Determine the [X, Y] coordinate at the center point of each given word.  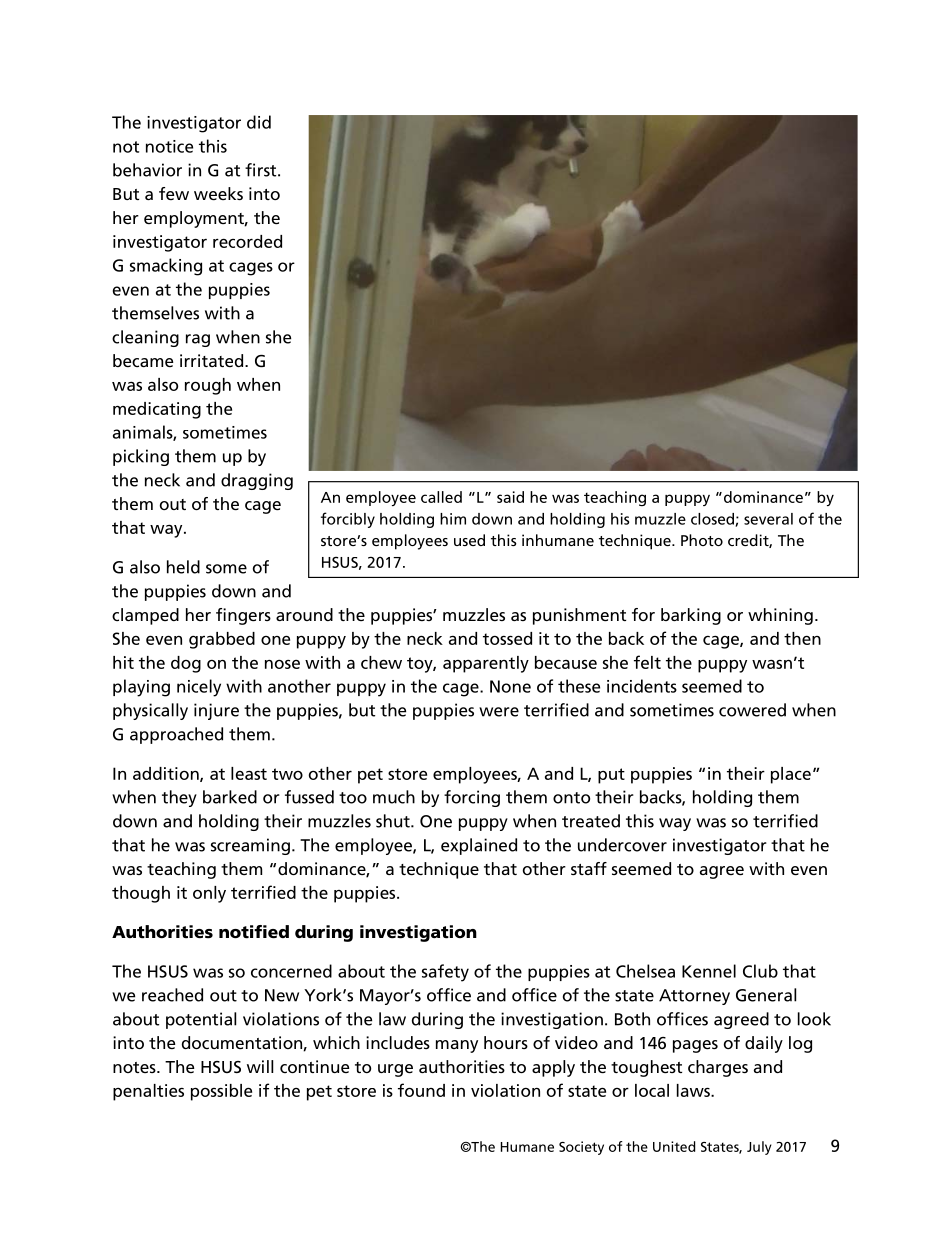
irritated [211, 360]
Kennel [709, 971]
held [183, 567]
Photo [702, 540]
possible [221, 1092]
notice [169, 146]
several [768, 519]
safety [445, 973]
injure [216, 711]
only [209, 894]
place [791, 775]
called [441, 497]
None [510, 686]
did [259, 122]
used [469, 540]
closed [713, 520]
